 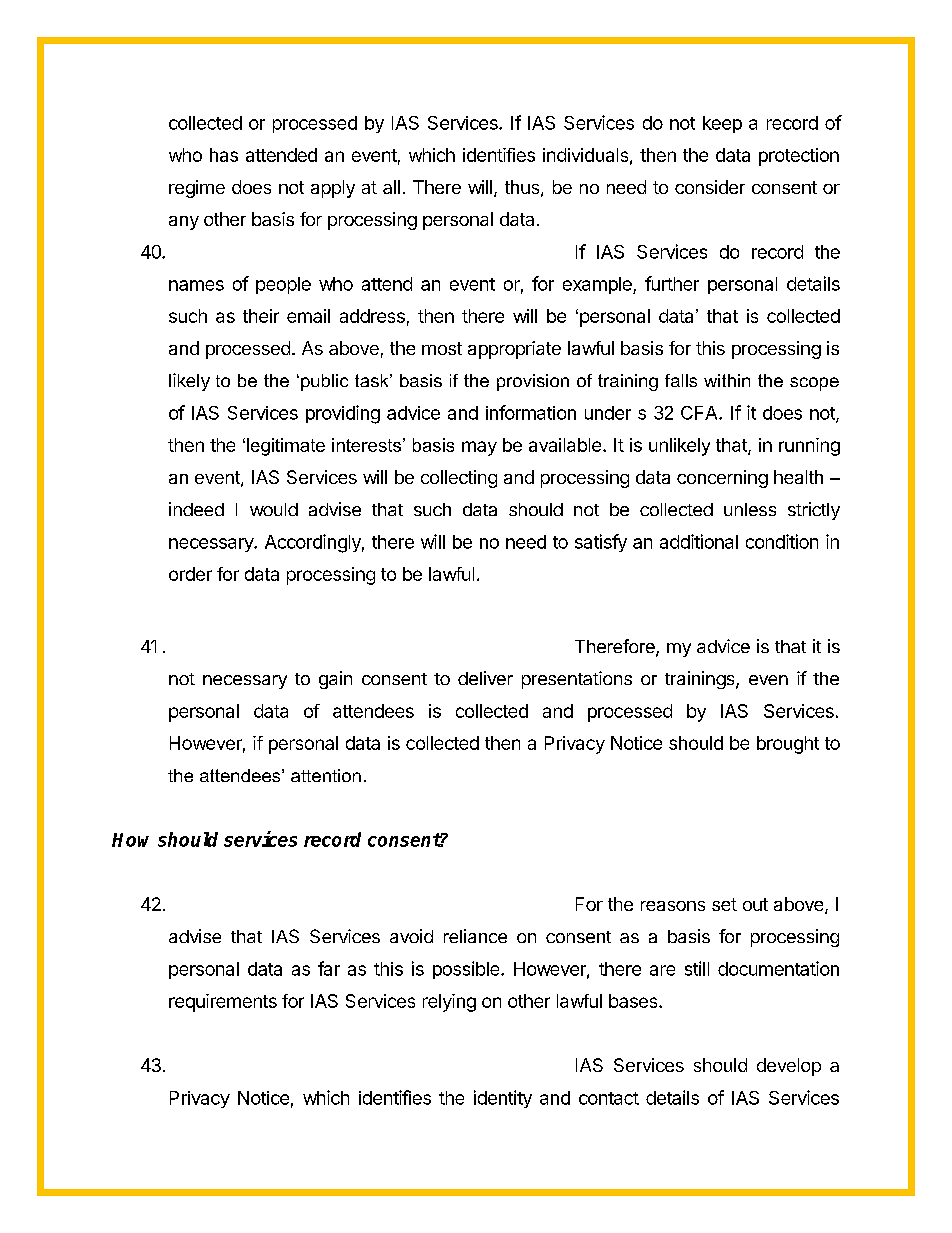 I want to click on keep, so click(x=722, y=124).
